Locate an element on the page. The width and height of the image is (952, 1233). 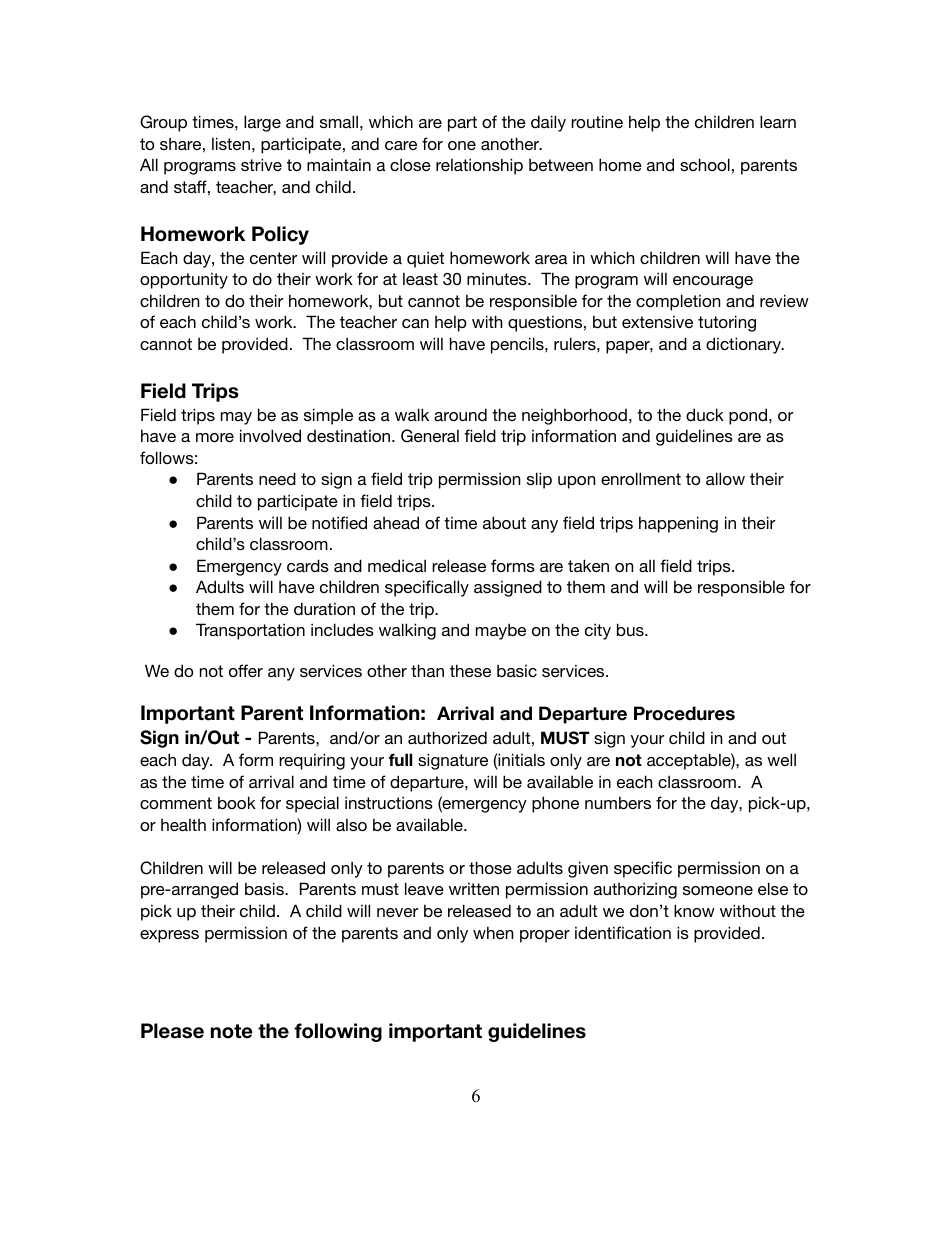
listen is located at coordinates (231, 143).
